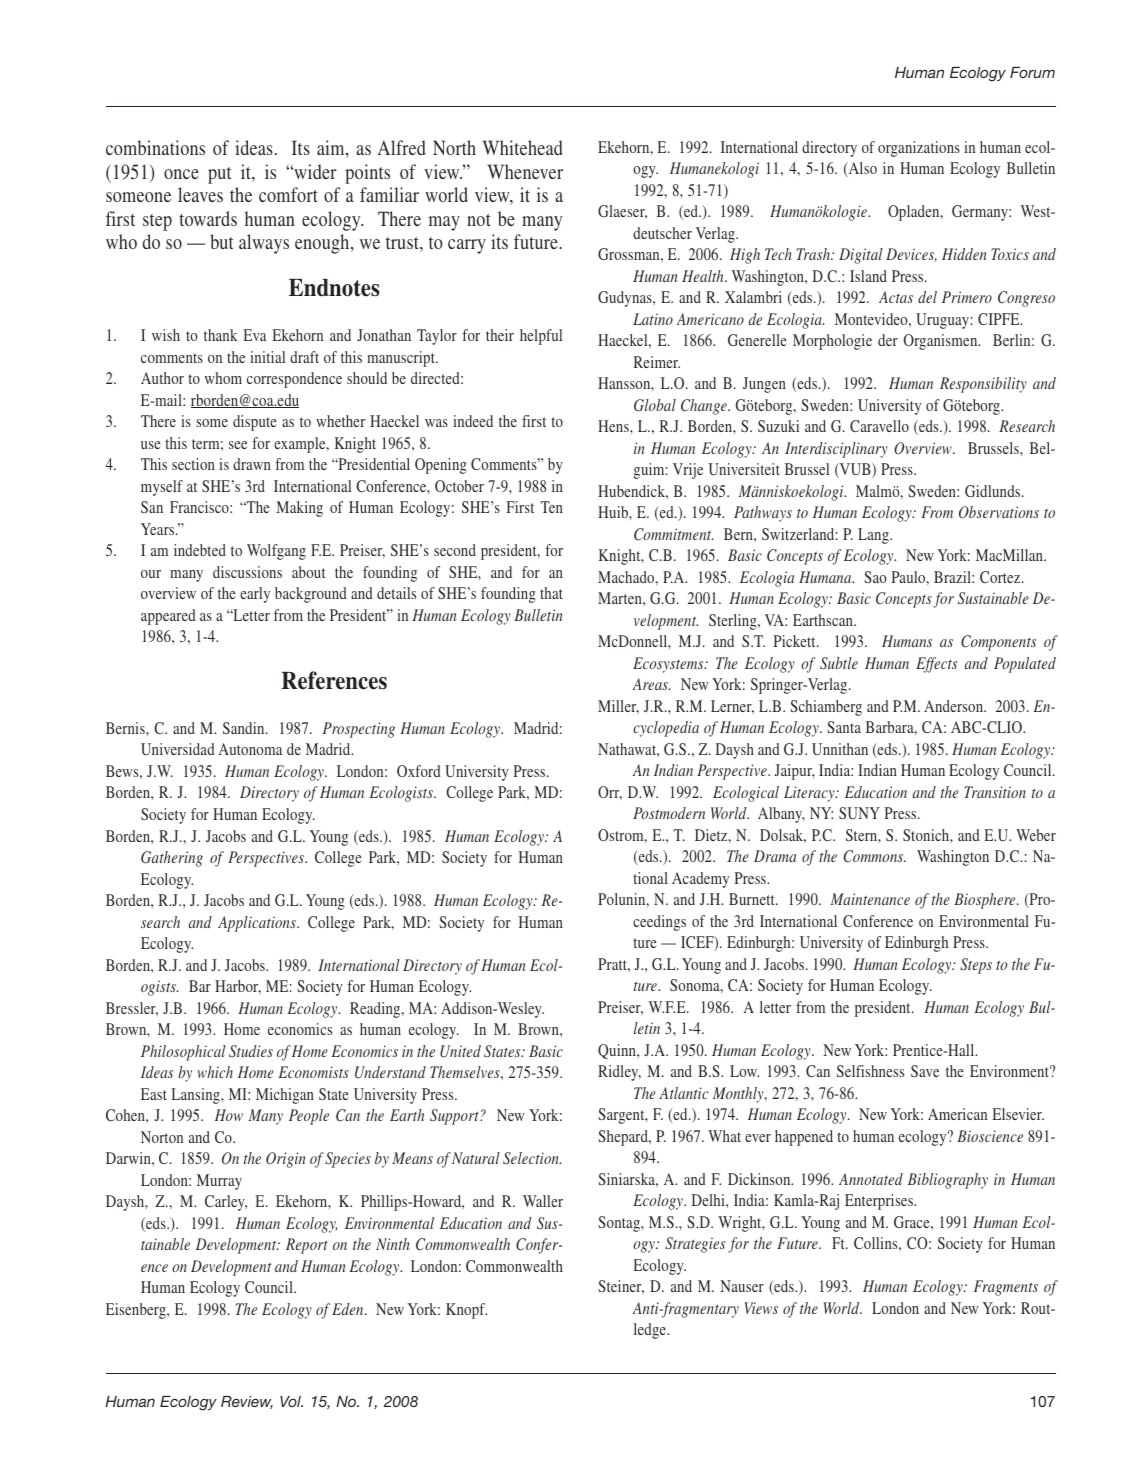 This page has height=1478, width=1126. What do you see at coordinates (178, 749) in the page?
I see `Universidad` at bounding box center [178, 749].
